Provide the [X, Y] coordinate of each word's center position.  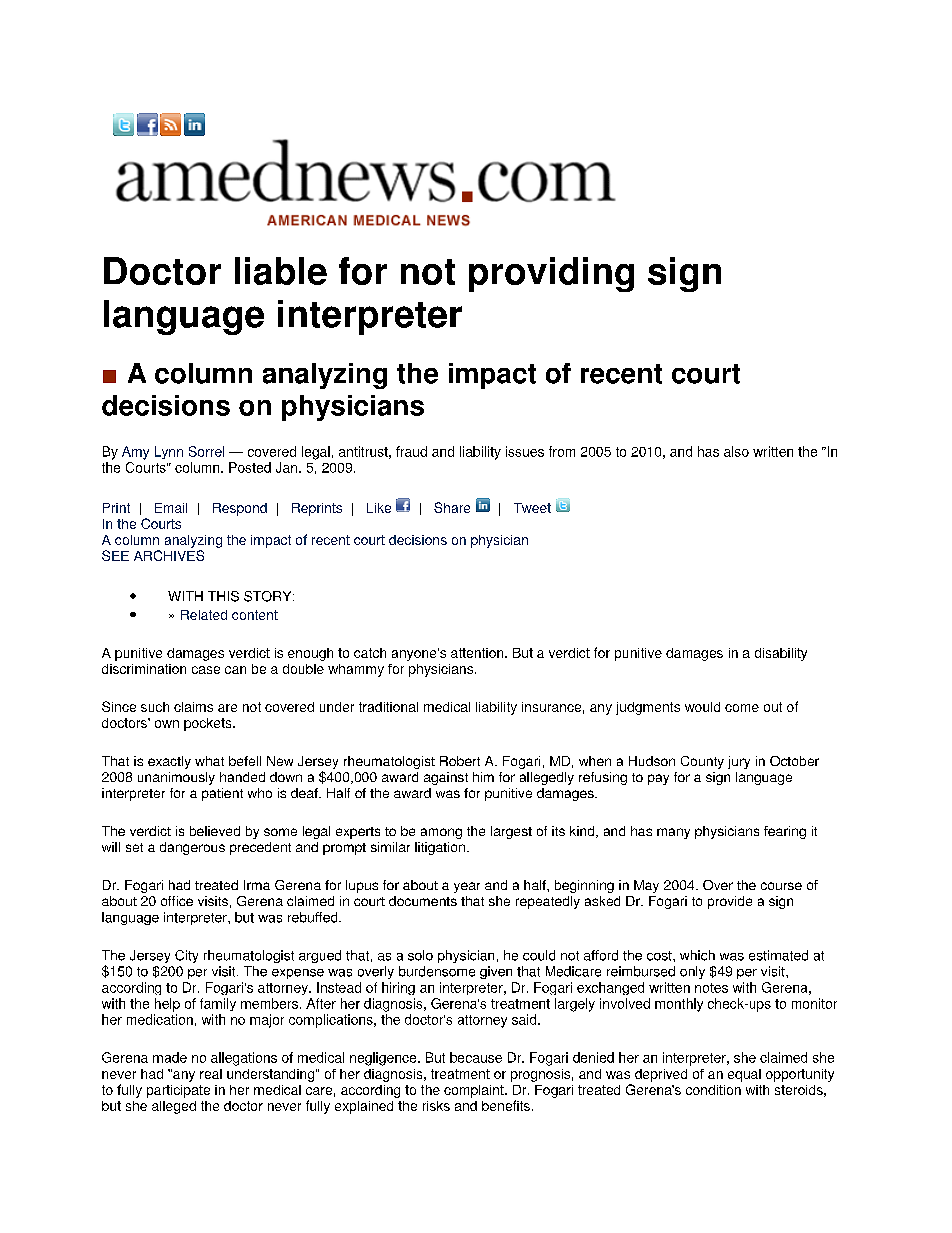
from [562, 451]
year [467, 887]
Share [452, 507]
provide [730, 902]
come [742, 708]
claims [193, 707]
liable [281, 271]
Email [171, 508]
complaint [475, 1091]
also [736, 451]
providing [551, 274]
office [177, 901]
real [211, 1074]
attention [478, 653]
